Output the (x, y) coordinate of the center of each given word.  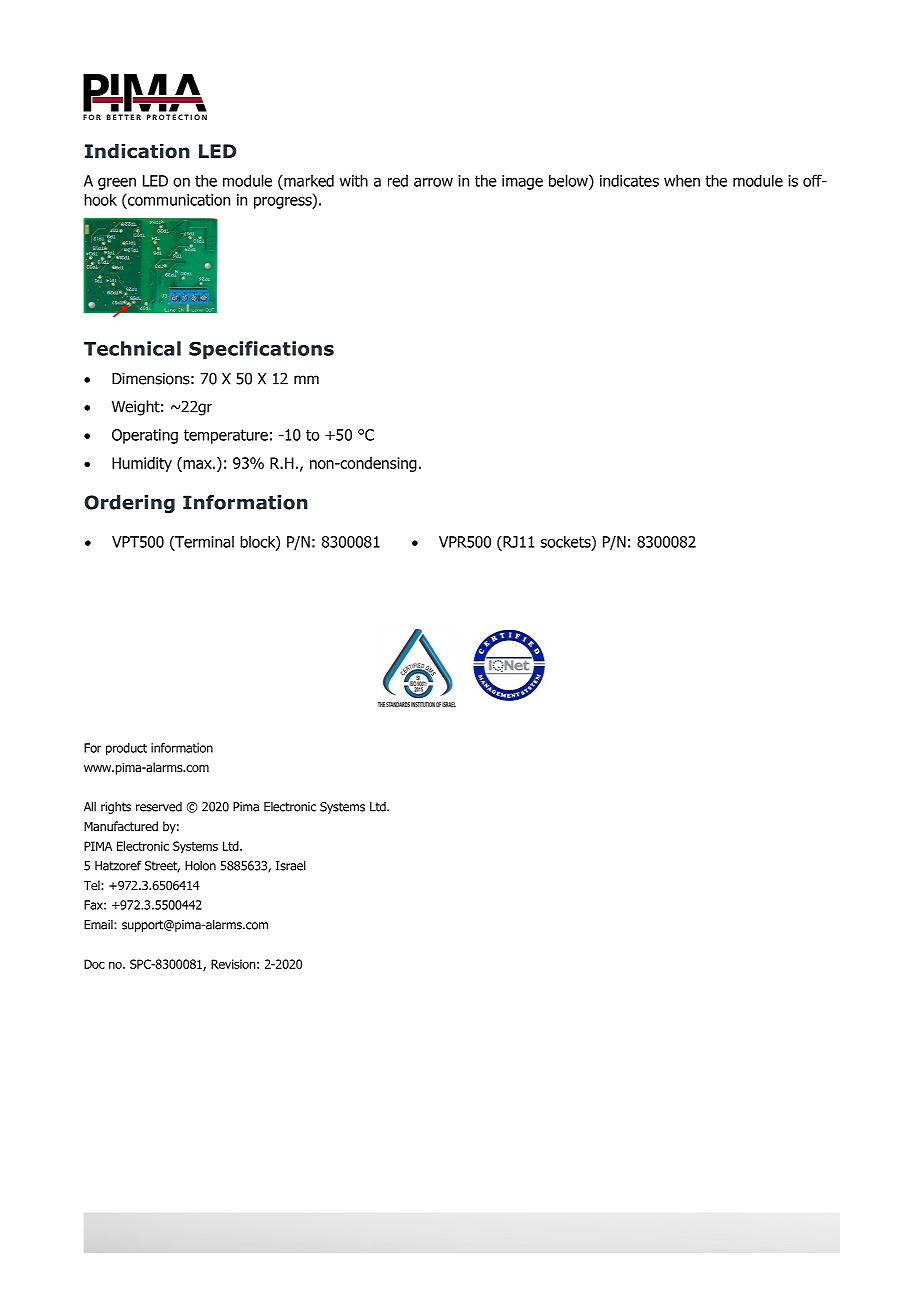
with (354, 180)
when (682, 180)
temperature (226, 436)
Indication (137, 151)
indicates (629, 180)
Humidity (142, 464)
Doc (94, 964)
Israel (291, 865)
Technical (132, 348)
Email (99, 925)
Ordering (129, 504)
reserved (159, 807)
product (126, 749)
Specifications (261, 350)
